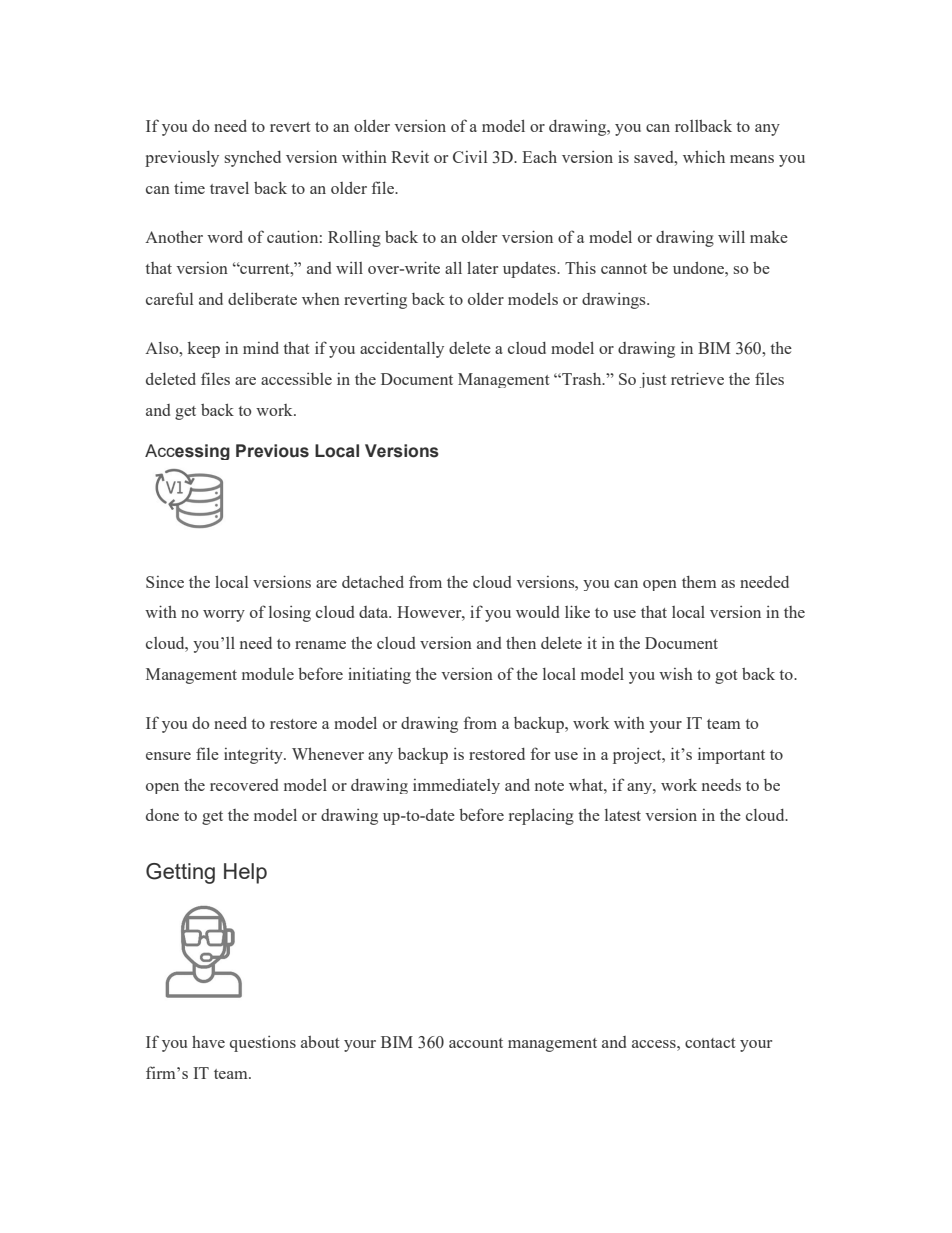 The image size is (952, 1233). Describe the element at coordinates (699, 582) in the screenshot. I see `them` at that location.
